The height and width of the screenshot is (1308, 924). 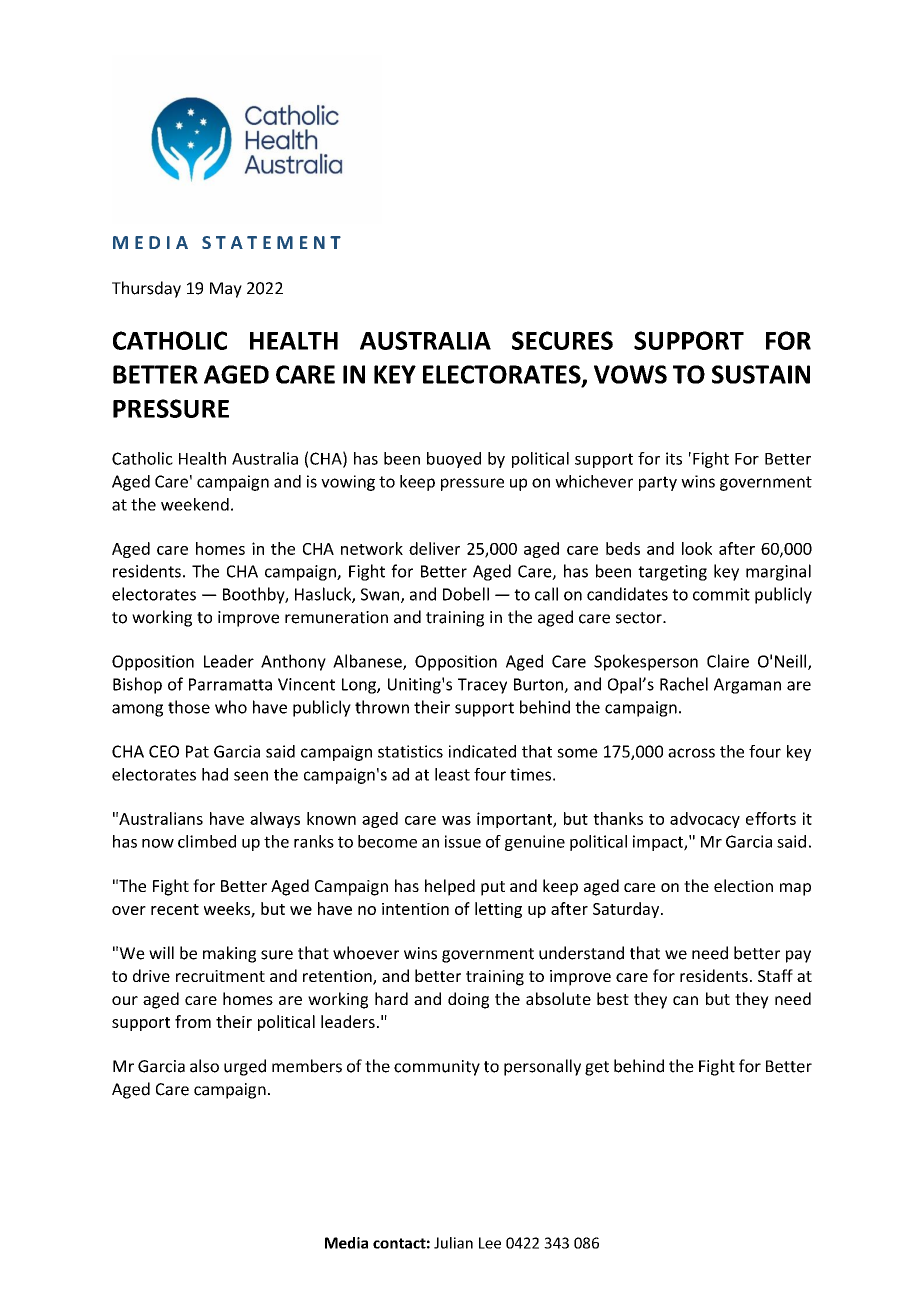 What do you see at coordinates (761, 374) in the screenshot?
I see `SUSTAIN` at bounding box center [761, 374].
